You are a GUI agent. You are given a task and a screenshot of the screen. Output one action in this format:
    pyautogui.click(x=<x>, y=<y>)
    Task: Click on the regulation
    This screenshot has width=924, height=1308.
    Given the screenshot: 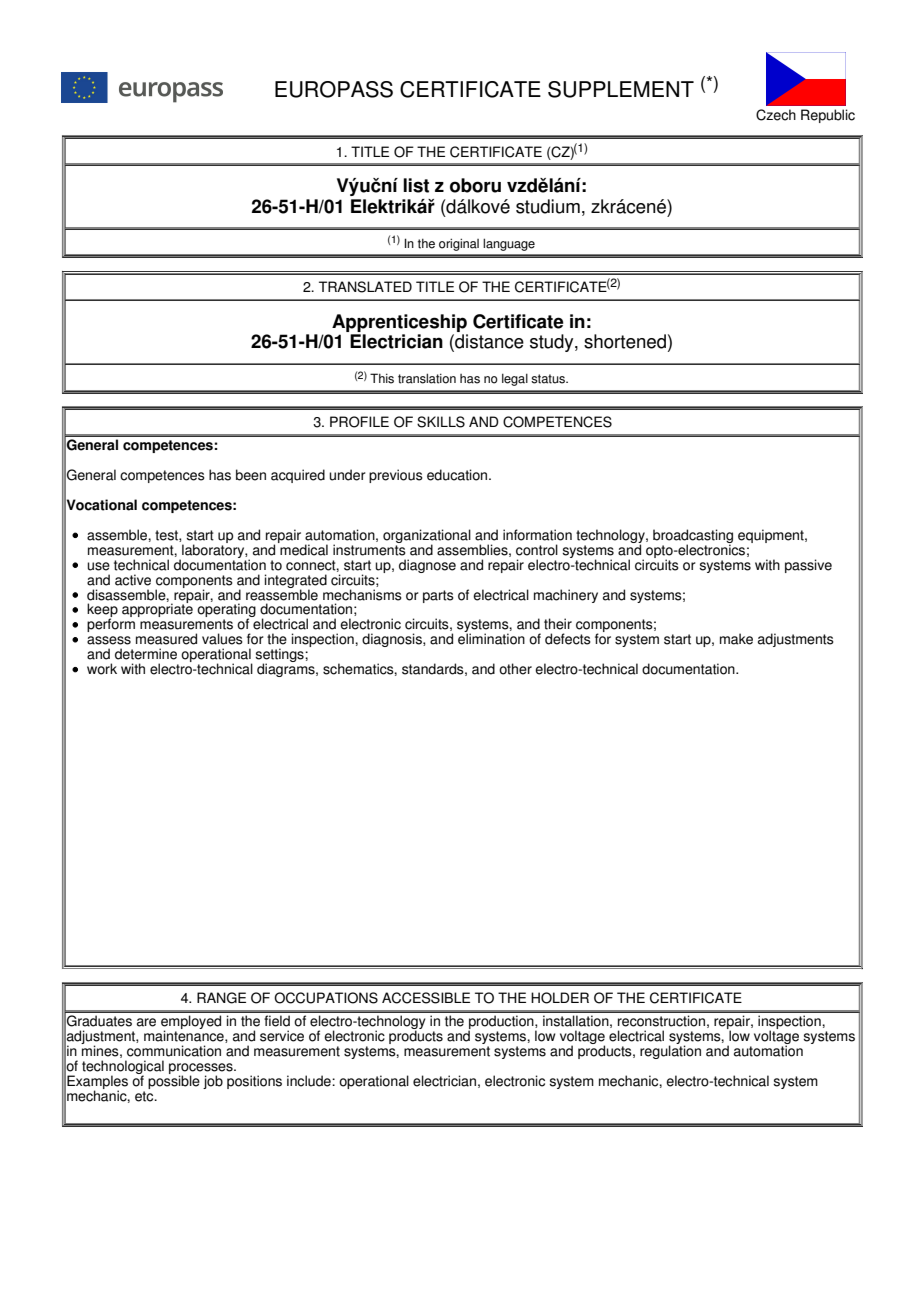 What is the action you would take?
    pyautogui.click(x=670, y=1051)
